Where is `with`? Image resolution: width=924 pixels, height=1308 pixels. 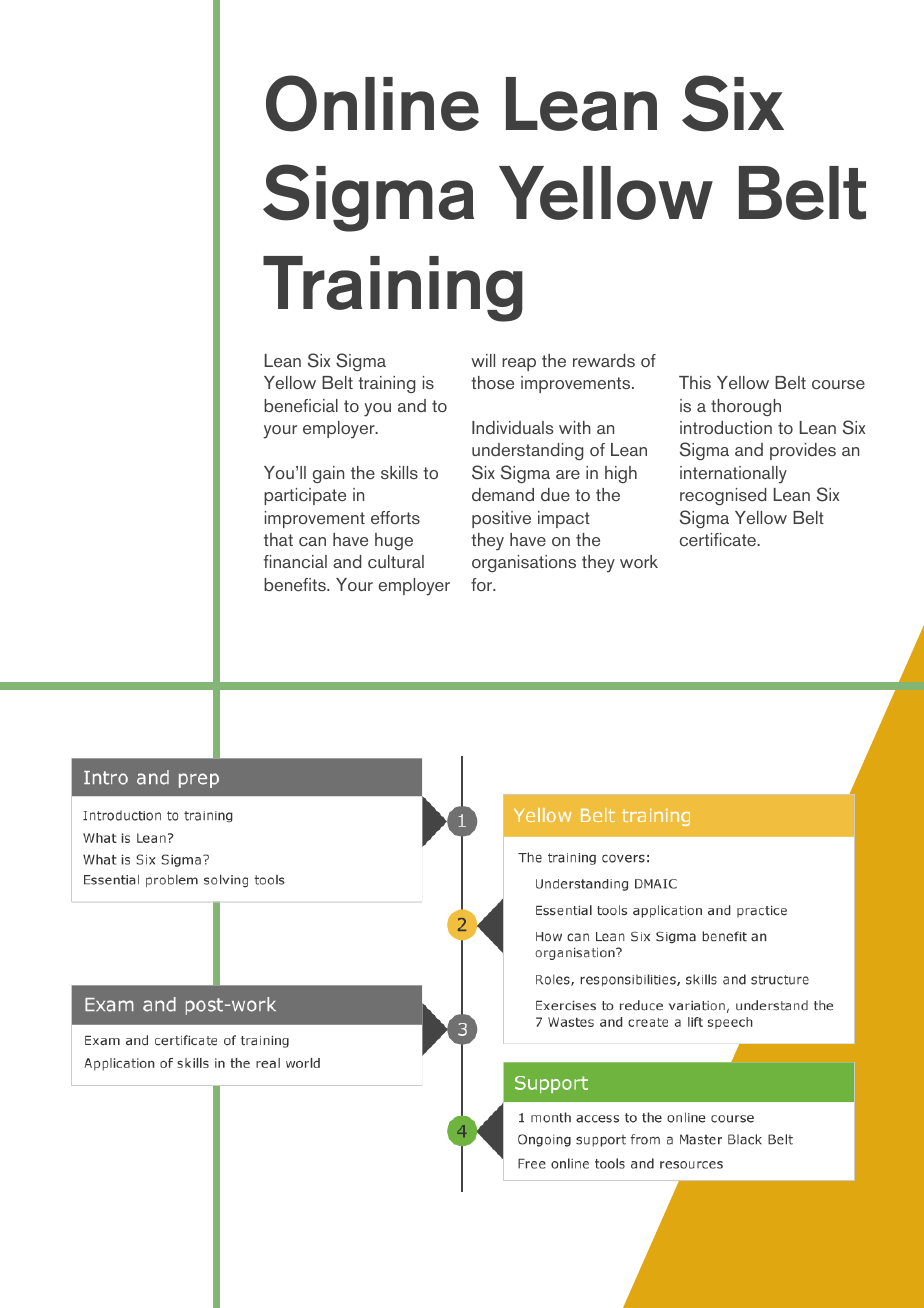 with is located at coordinates (575, 427).
